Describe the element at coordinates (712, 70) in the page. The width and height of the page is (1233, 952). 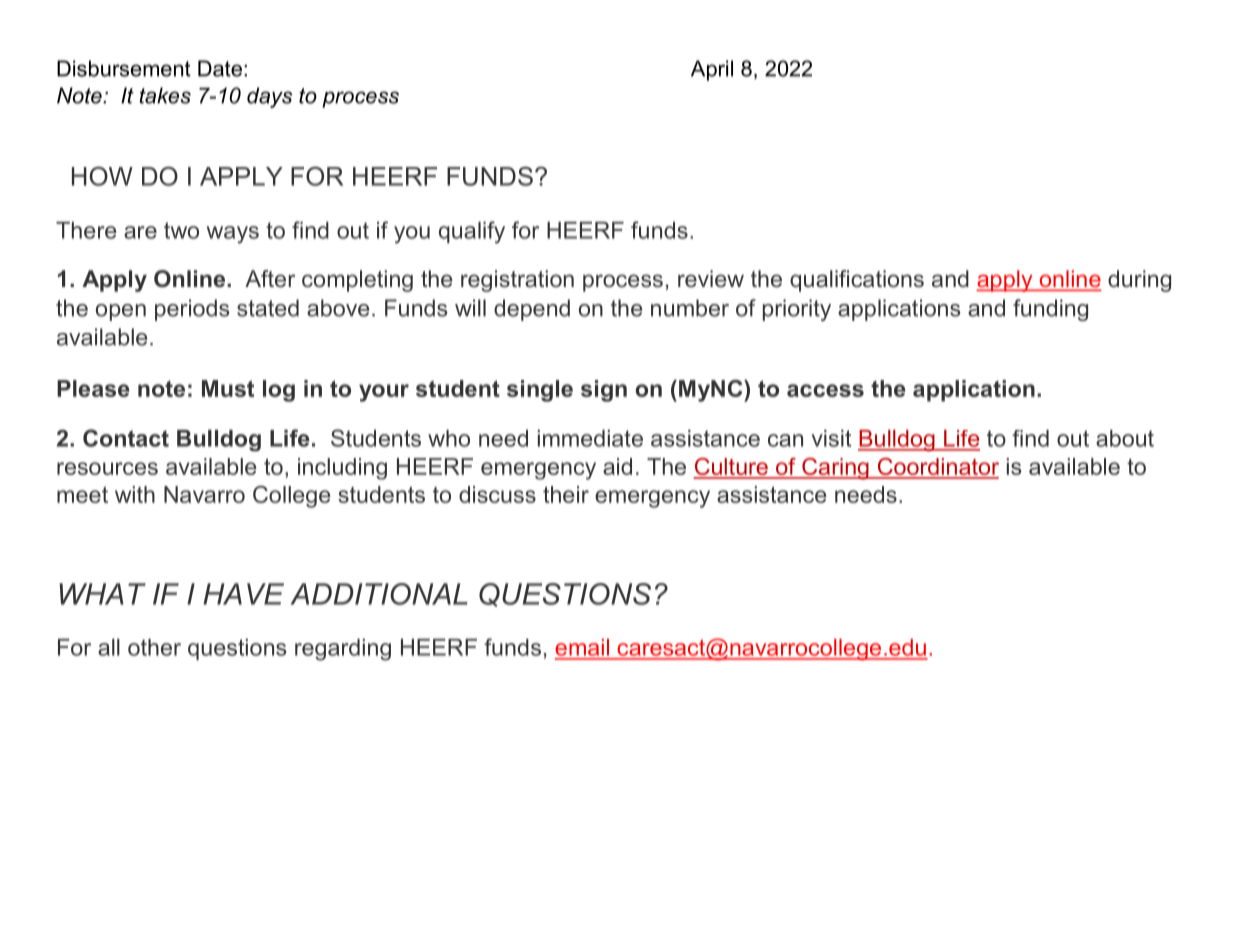
I see `April` at that location.
